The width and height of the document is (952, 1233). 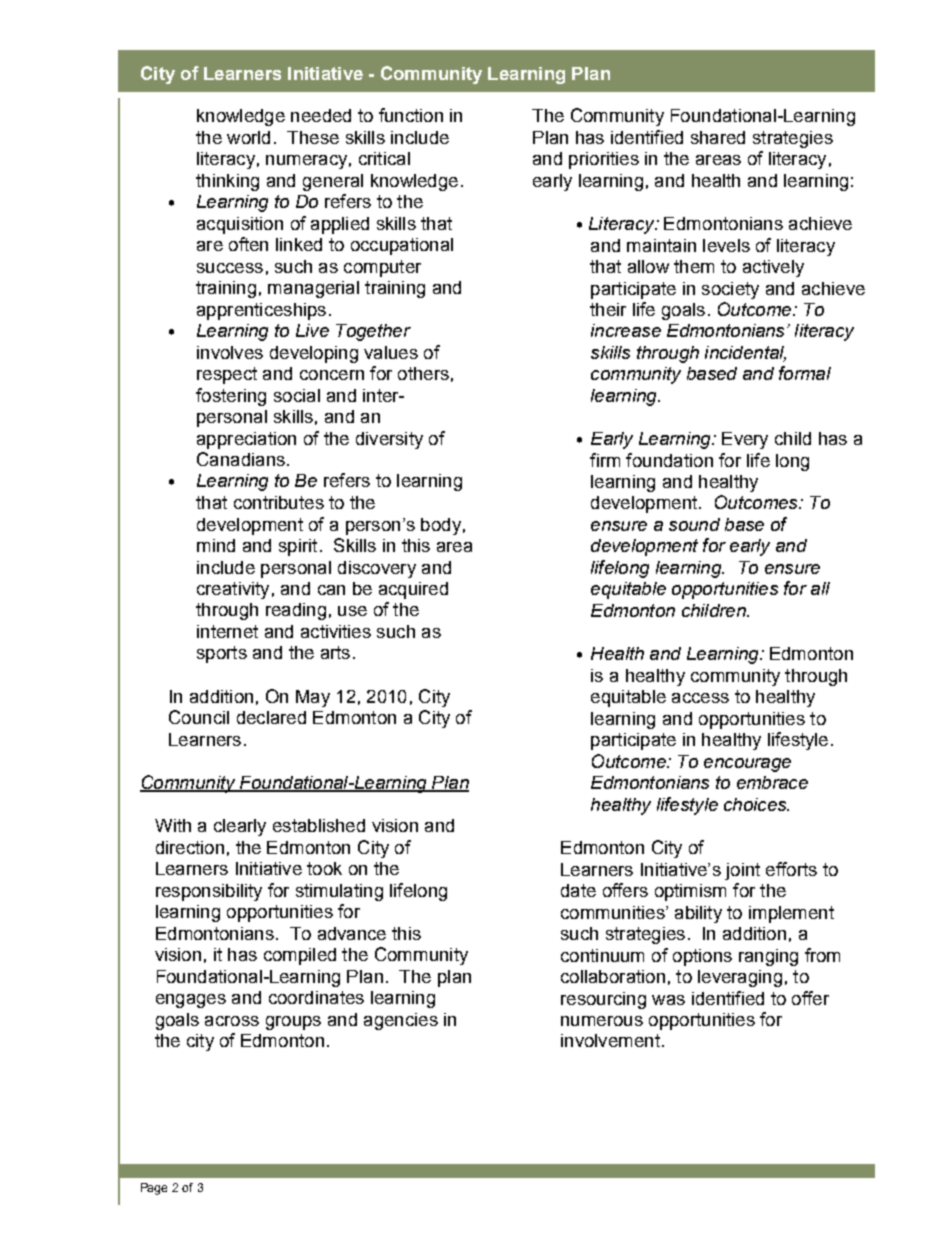 What do you see at coordinates (248, 137) in the document?
I see `world` at bounding box center [248, 137].
